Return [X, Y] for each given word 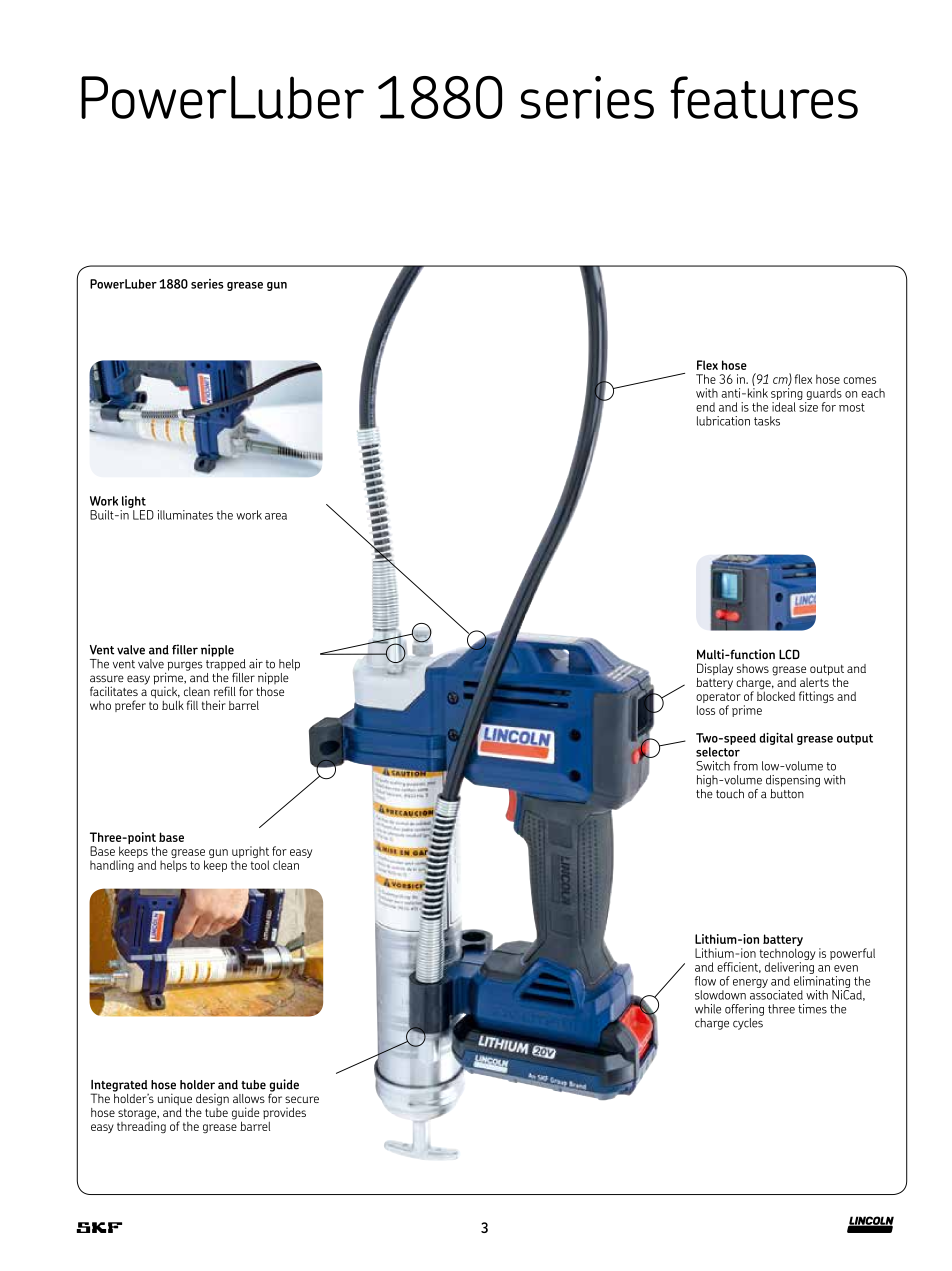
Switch [713, 766]
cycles [748, 1024]
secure [302, 1099]
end [705, 407]
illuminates [185, 515]
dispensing [793, 781]
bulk [173, 705]
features [764, 97]
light [134, 502]
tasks [767, 421]
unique [175, 1099]
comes [859, 380]
